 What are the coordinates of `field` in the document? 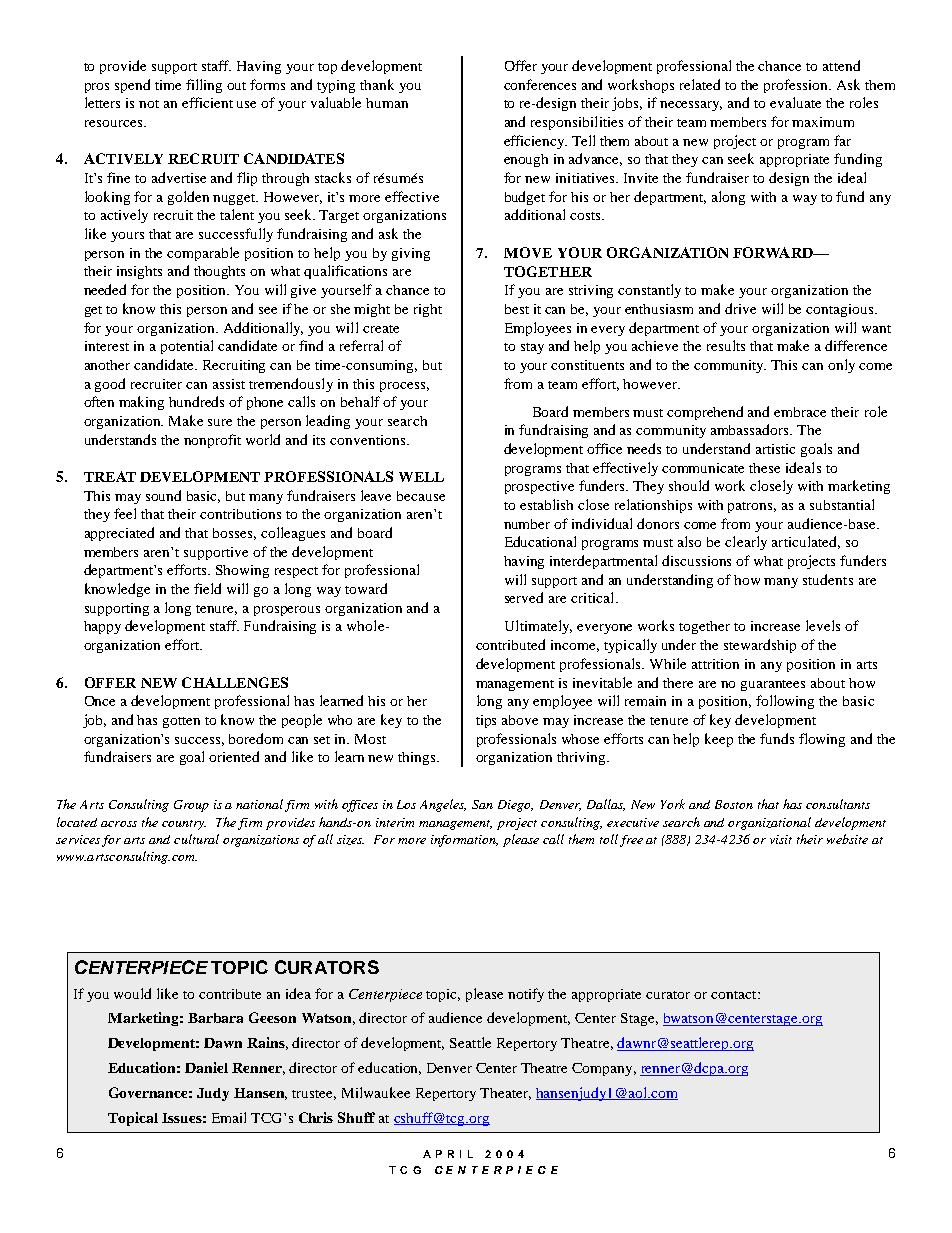 It's located at (207, 588).
